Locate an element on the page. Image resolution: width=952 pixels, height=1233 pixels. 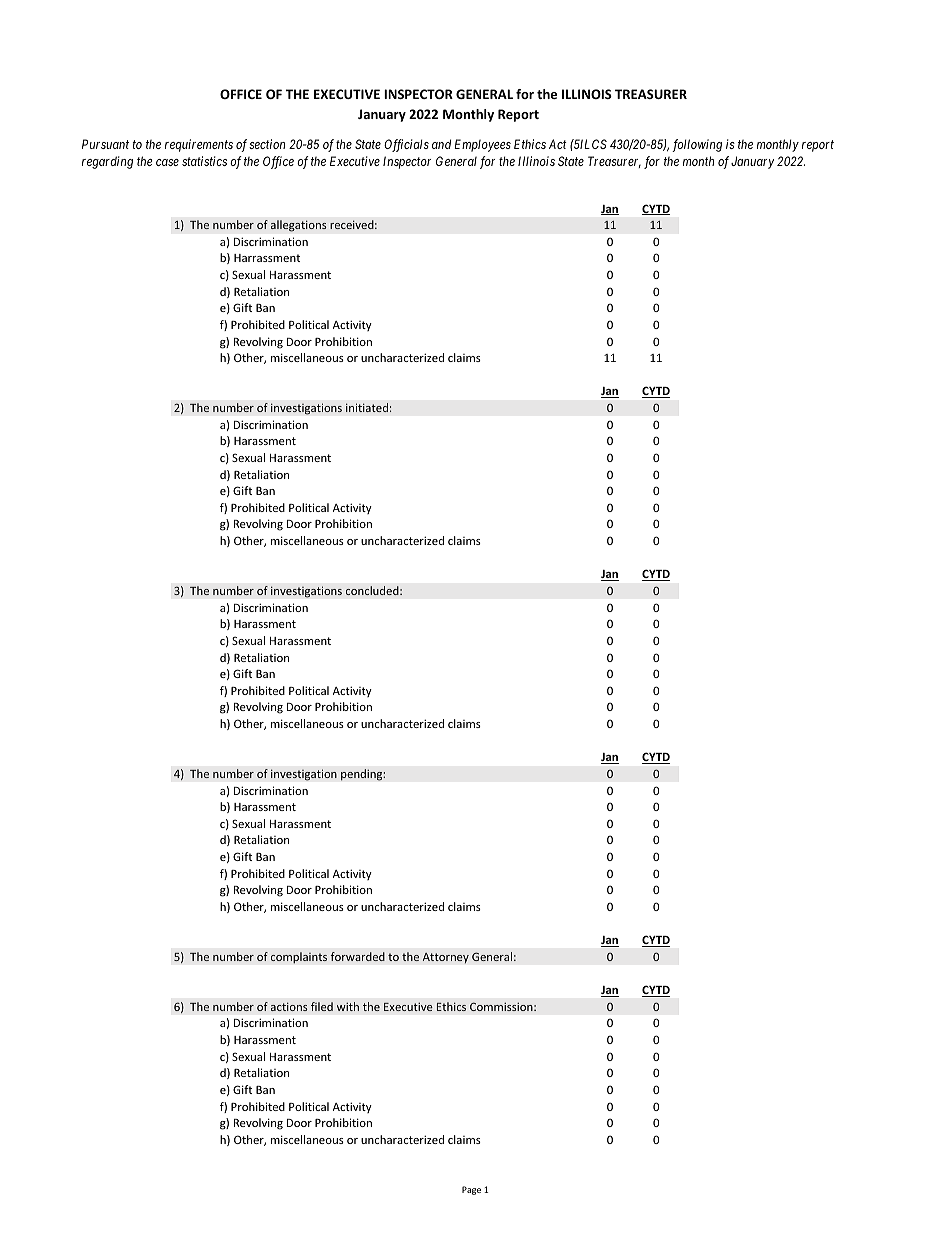
Officials is located at coordinates (406, 145).
